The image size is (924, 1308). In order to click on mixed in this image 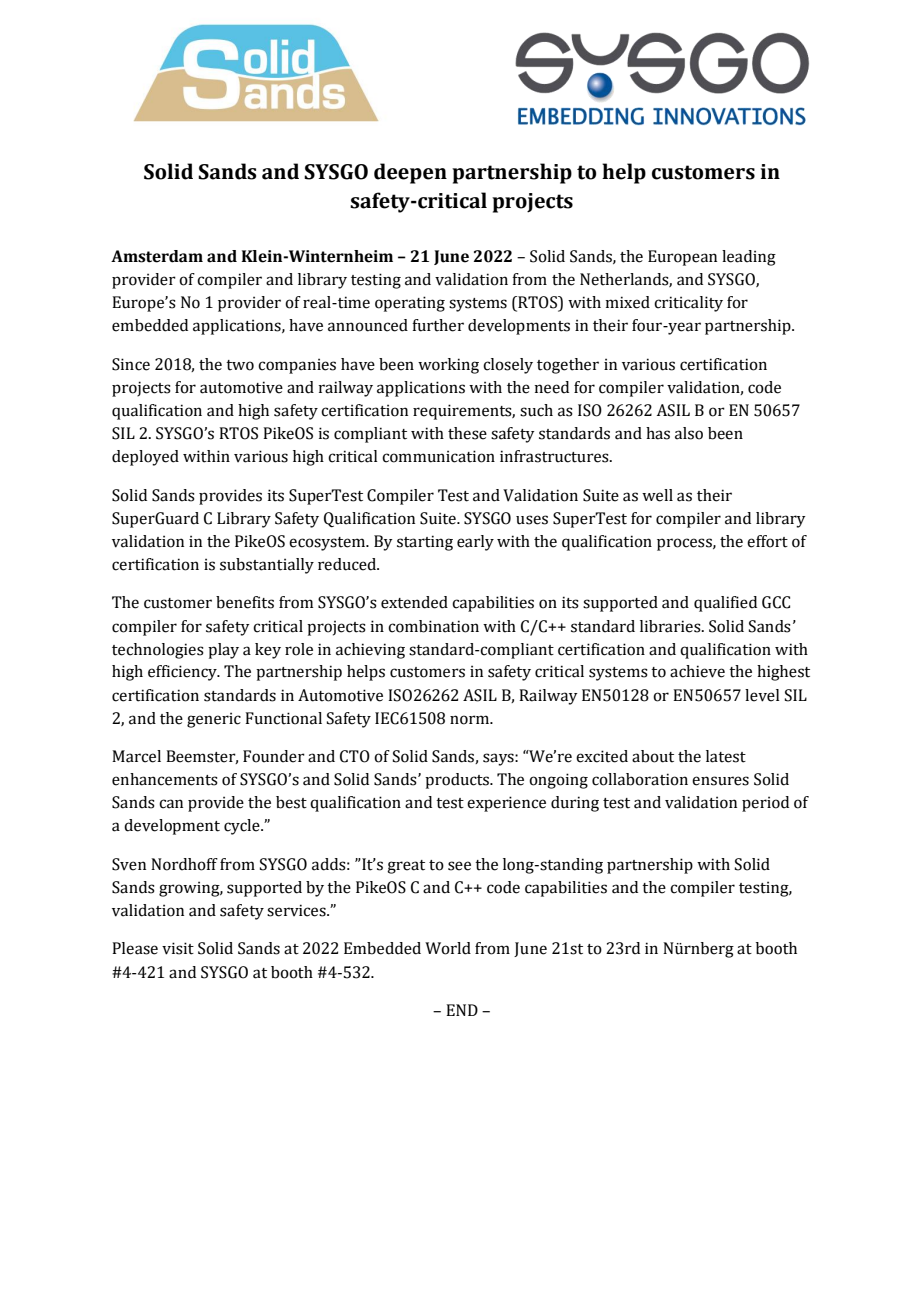, I will do `click(627, 302)`.
